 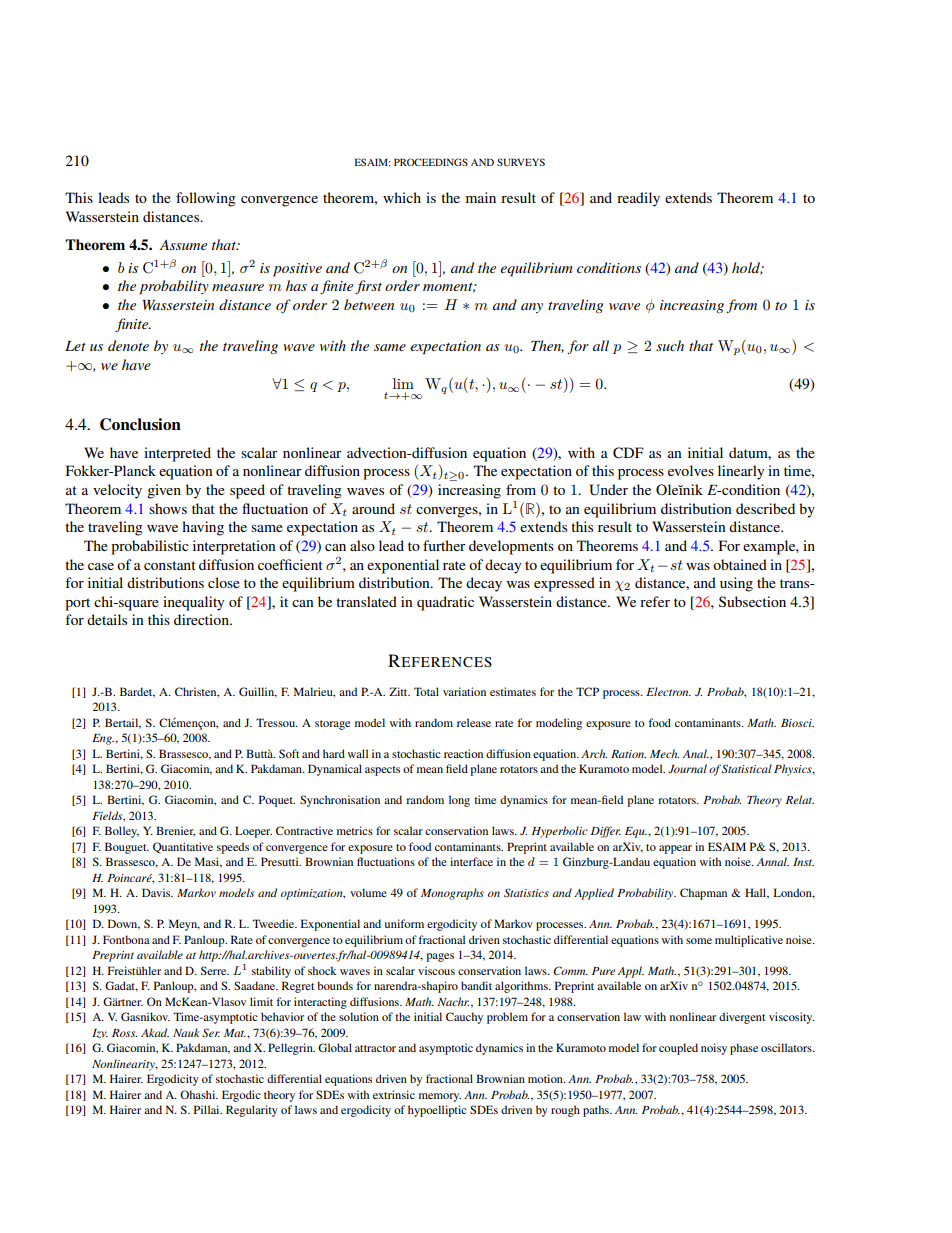 What do you see at coordinates (140, 424) in the screenshot?
I see `Conclusion` at bounding box center [140, 424].
